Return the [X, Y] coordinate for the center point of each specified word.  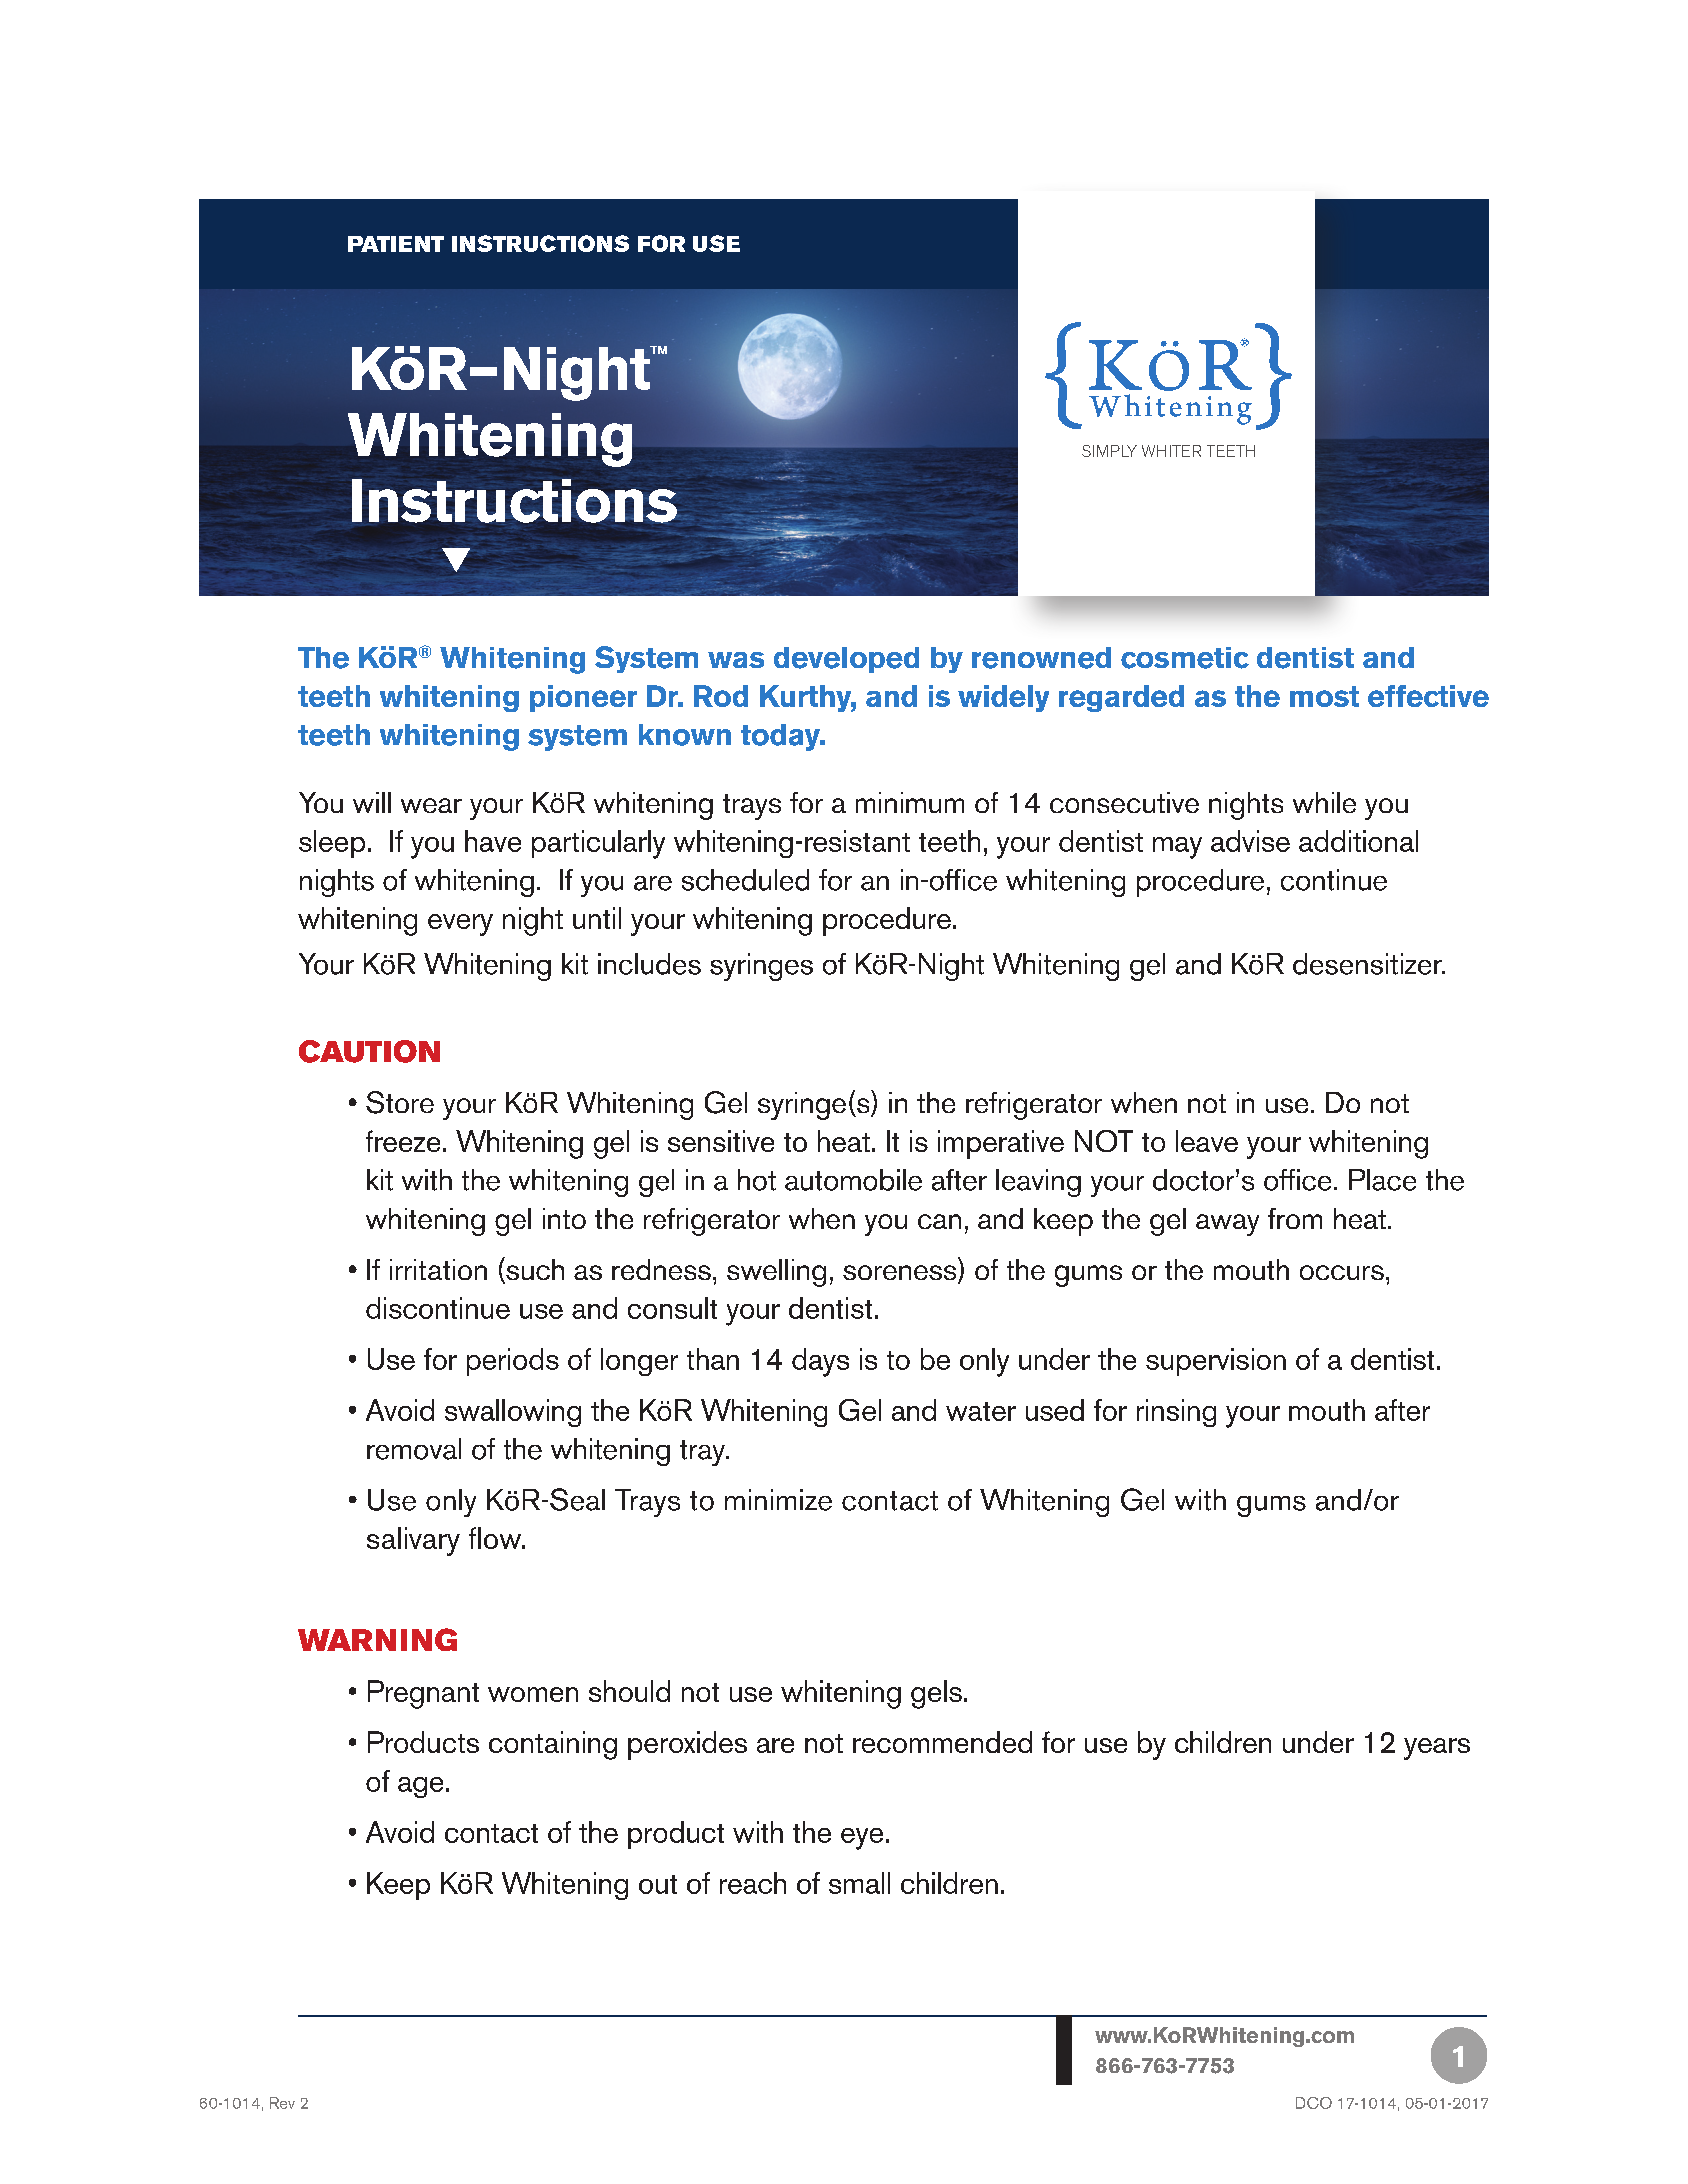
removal [414, 1449]
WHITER [1171, 451]
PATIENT [396, 244]
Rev [282, 2103]
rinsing [1176, 1413]
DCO [1314, 2103]
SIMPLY [1109, 451]
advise [1250, 841]
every [460, 925]
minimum [910, 802]
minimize [778, 1500]
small [859, 1883]
